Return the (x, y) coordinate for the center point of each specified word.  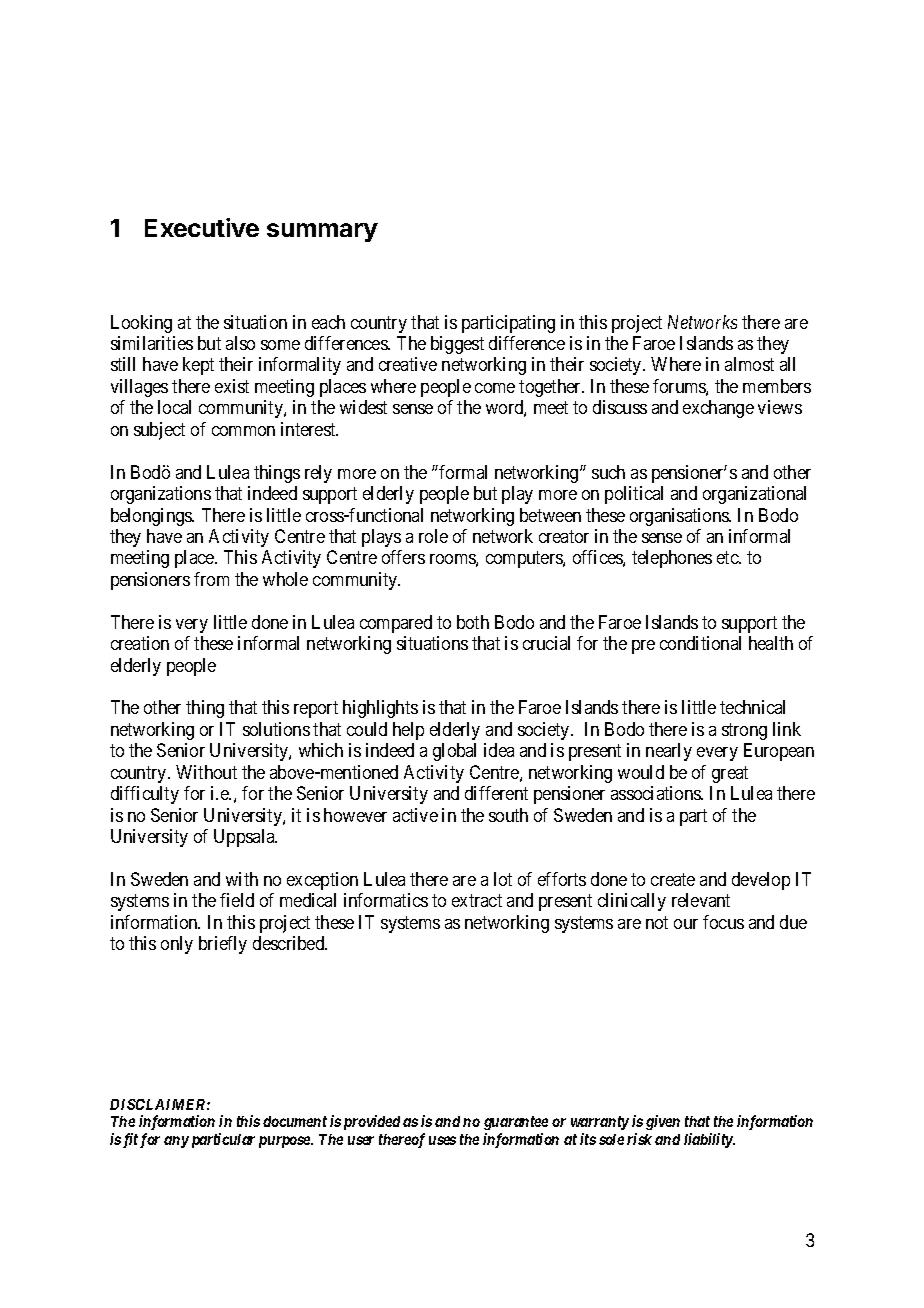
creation (140, 643)
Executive (202, 227)
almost (749, 364)
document (295, 1121)
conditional (700, 643)
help (408, 731)
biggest (457, 345)
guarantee (516, 1125)
